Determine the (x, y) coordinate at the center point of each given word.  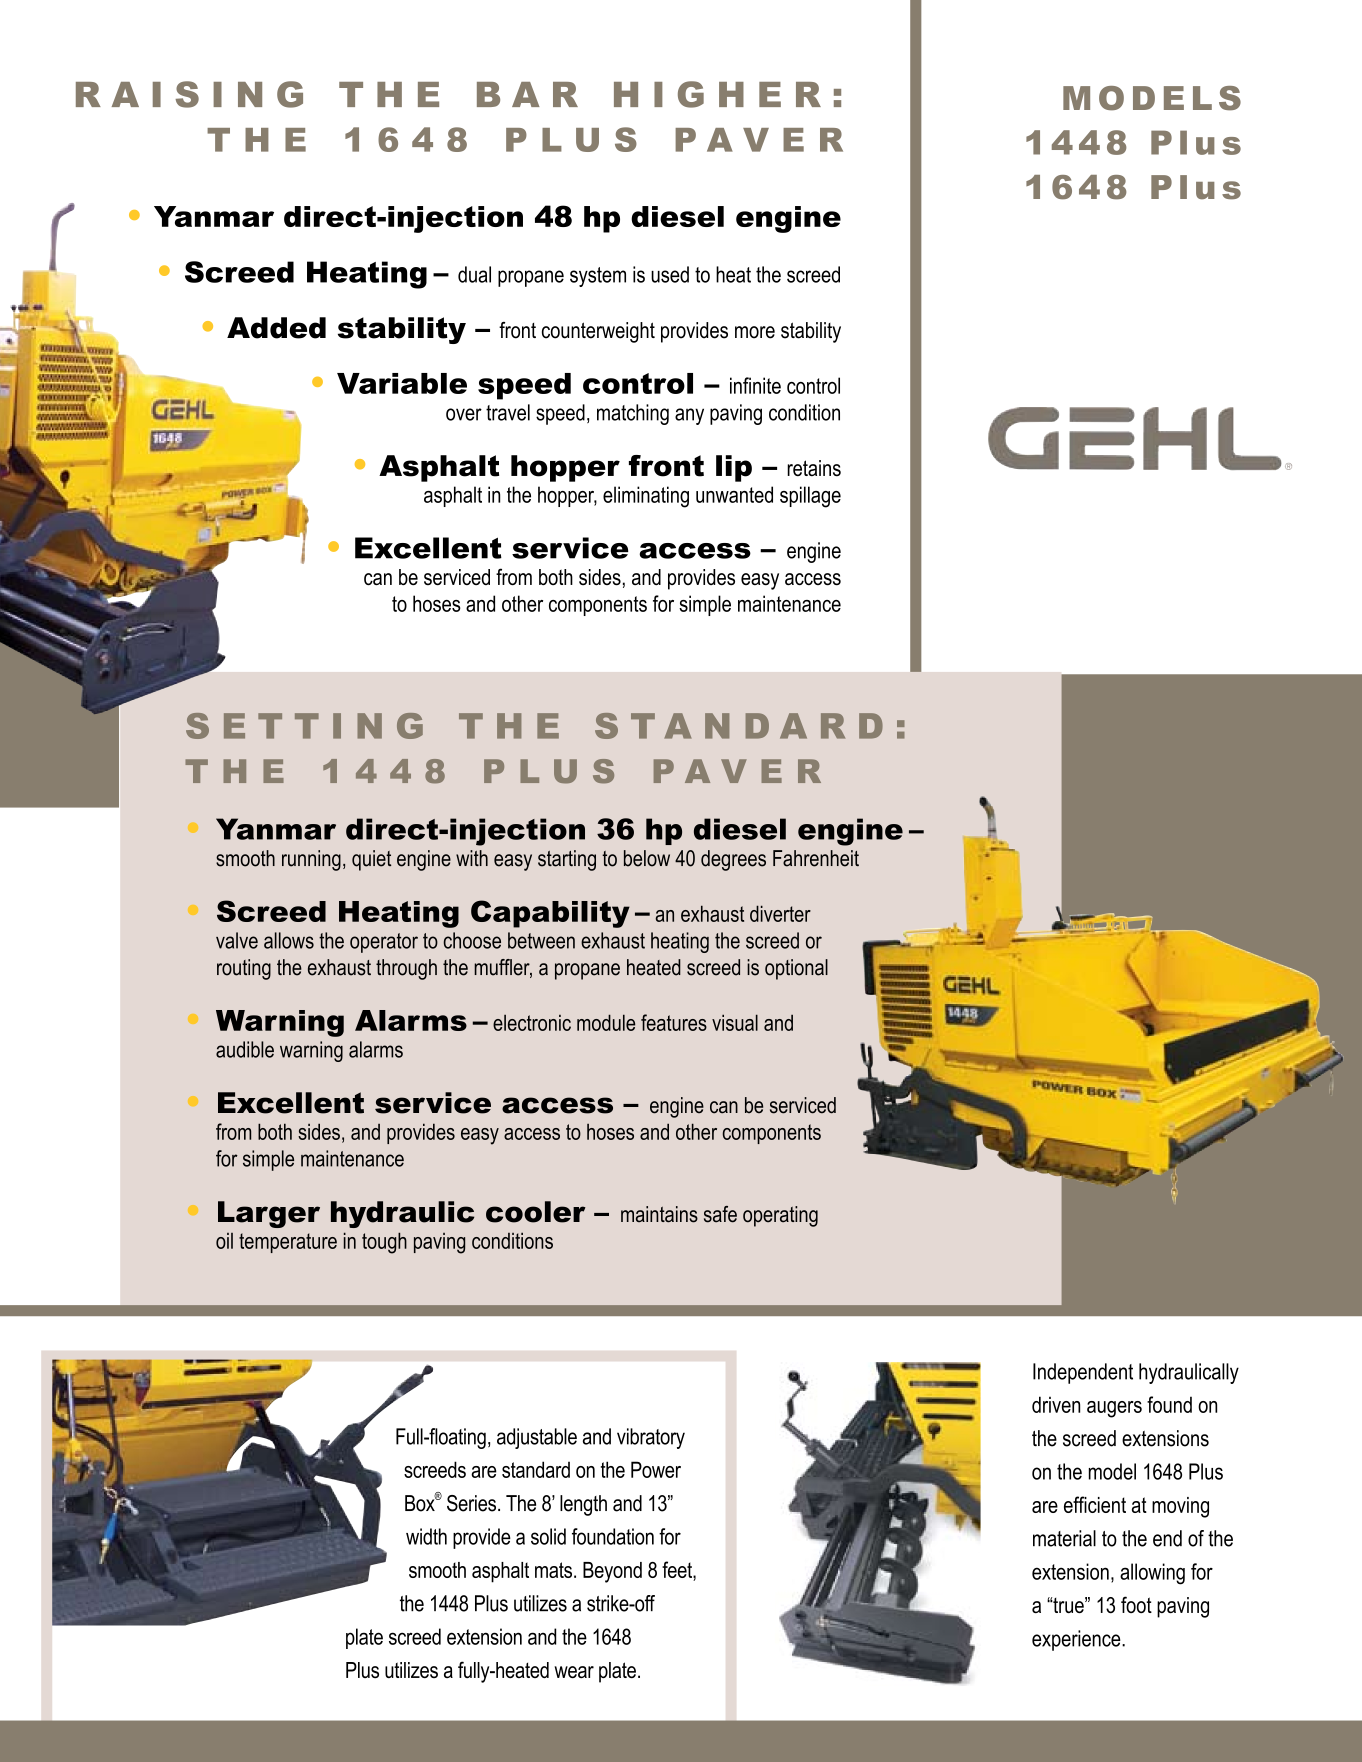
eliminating (646, 497)
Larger (269, 1214)
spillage (810, 497)
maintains (659, 1214)
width (426, 1536)
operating (780, 1216)
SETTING (304, 726)
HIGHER (717, 94)
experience (1077, 1640)
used (670, 274)
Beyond (612, 1572)
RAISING (189, 94)
